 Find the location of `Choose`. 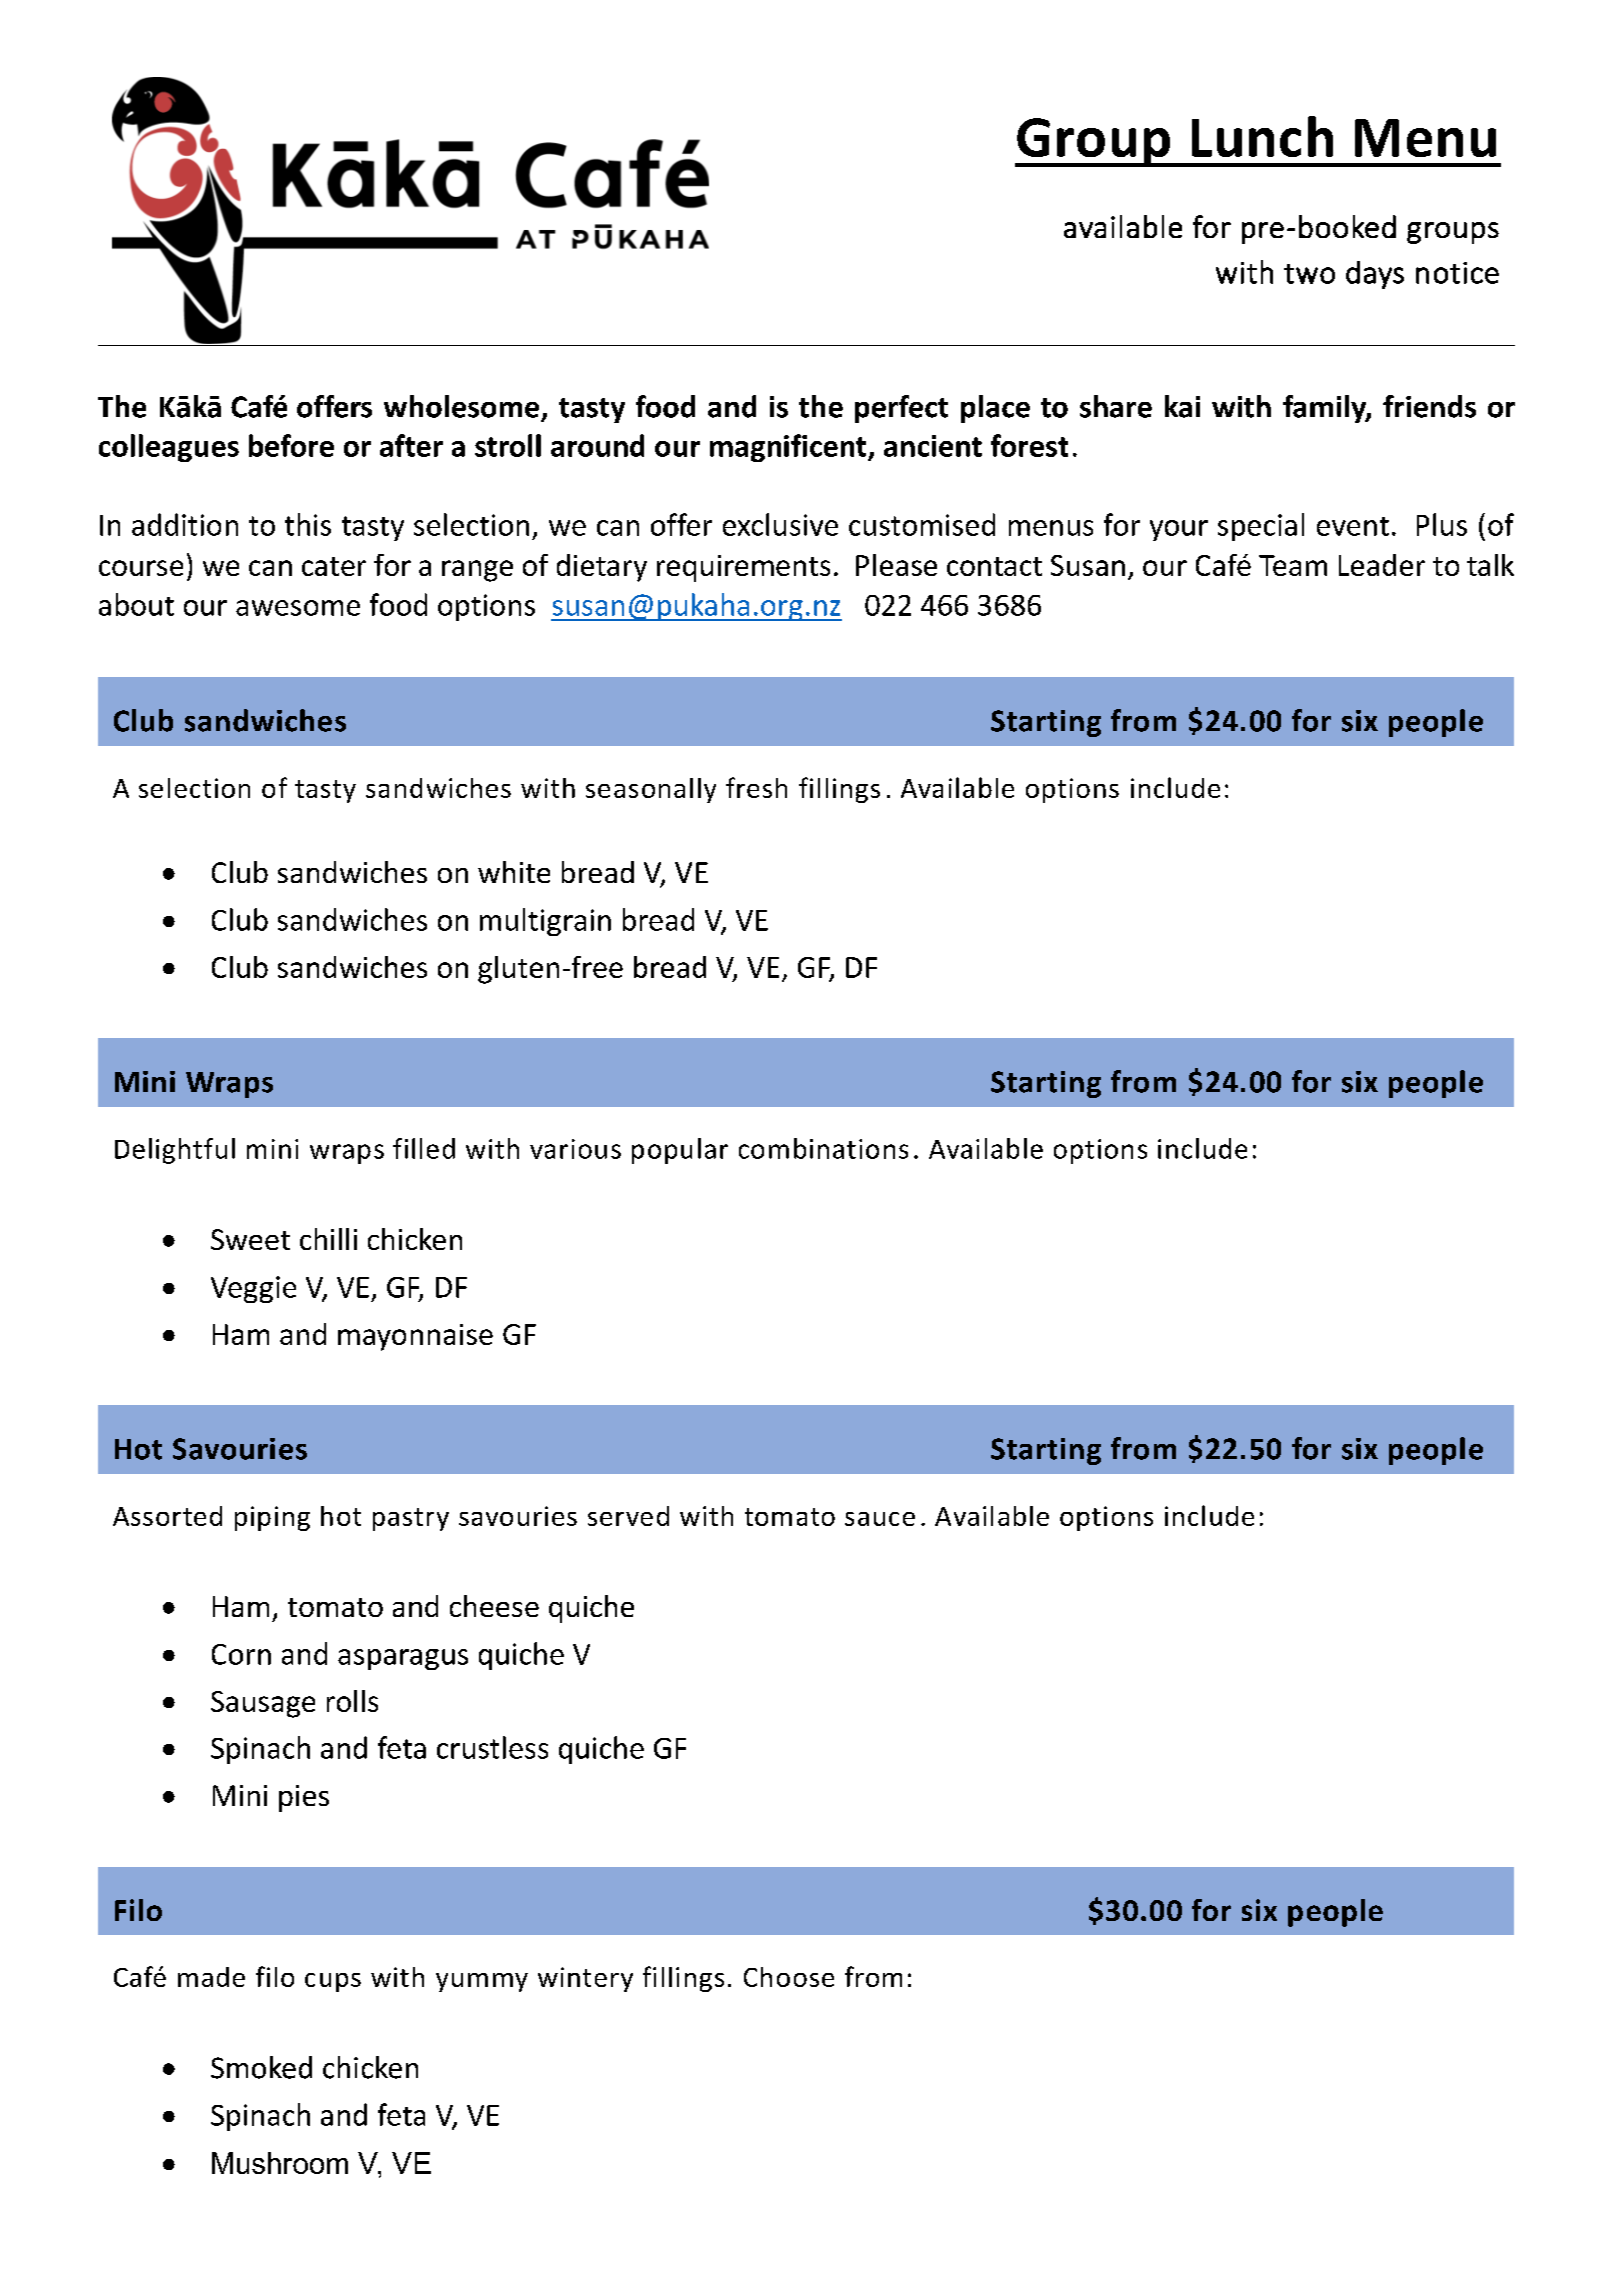

Choose is located at coordinates (789, 1977).
